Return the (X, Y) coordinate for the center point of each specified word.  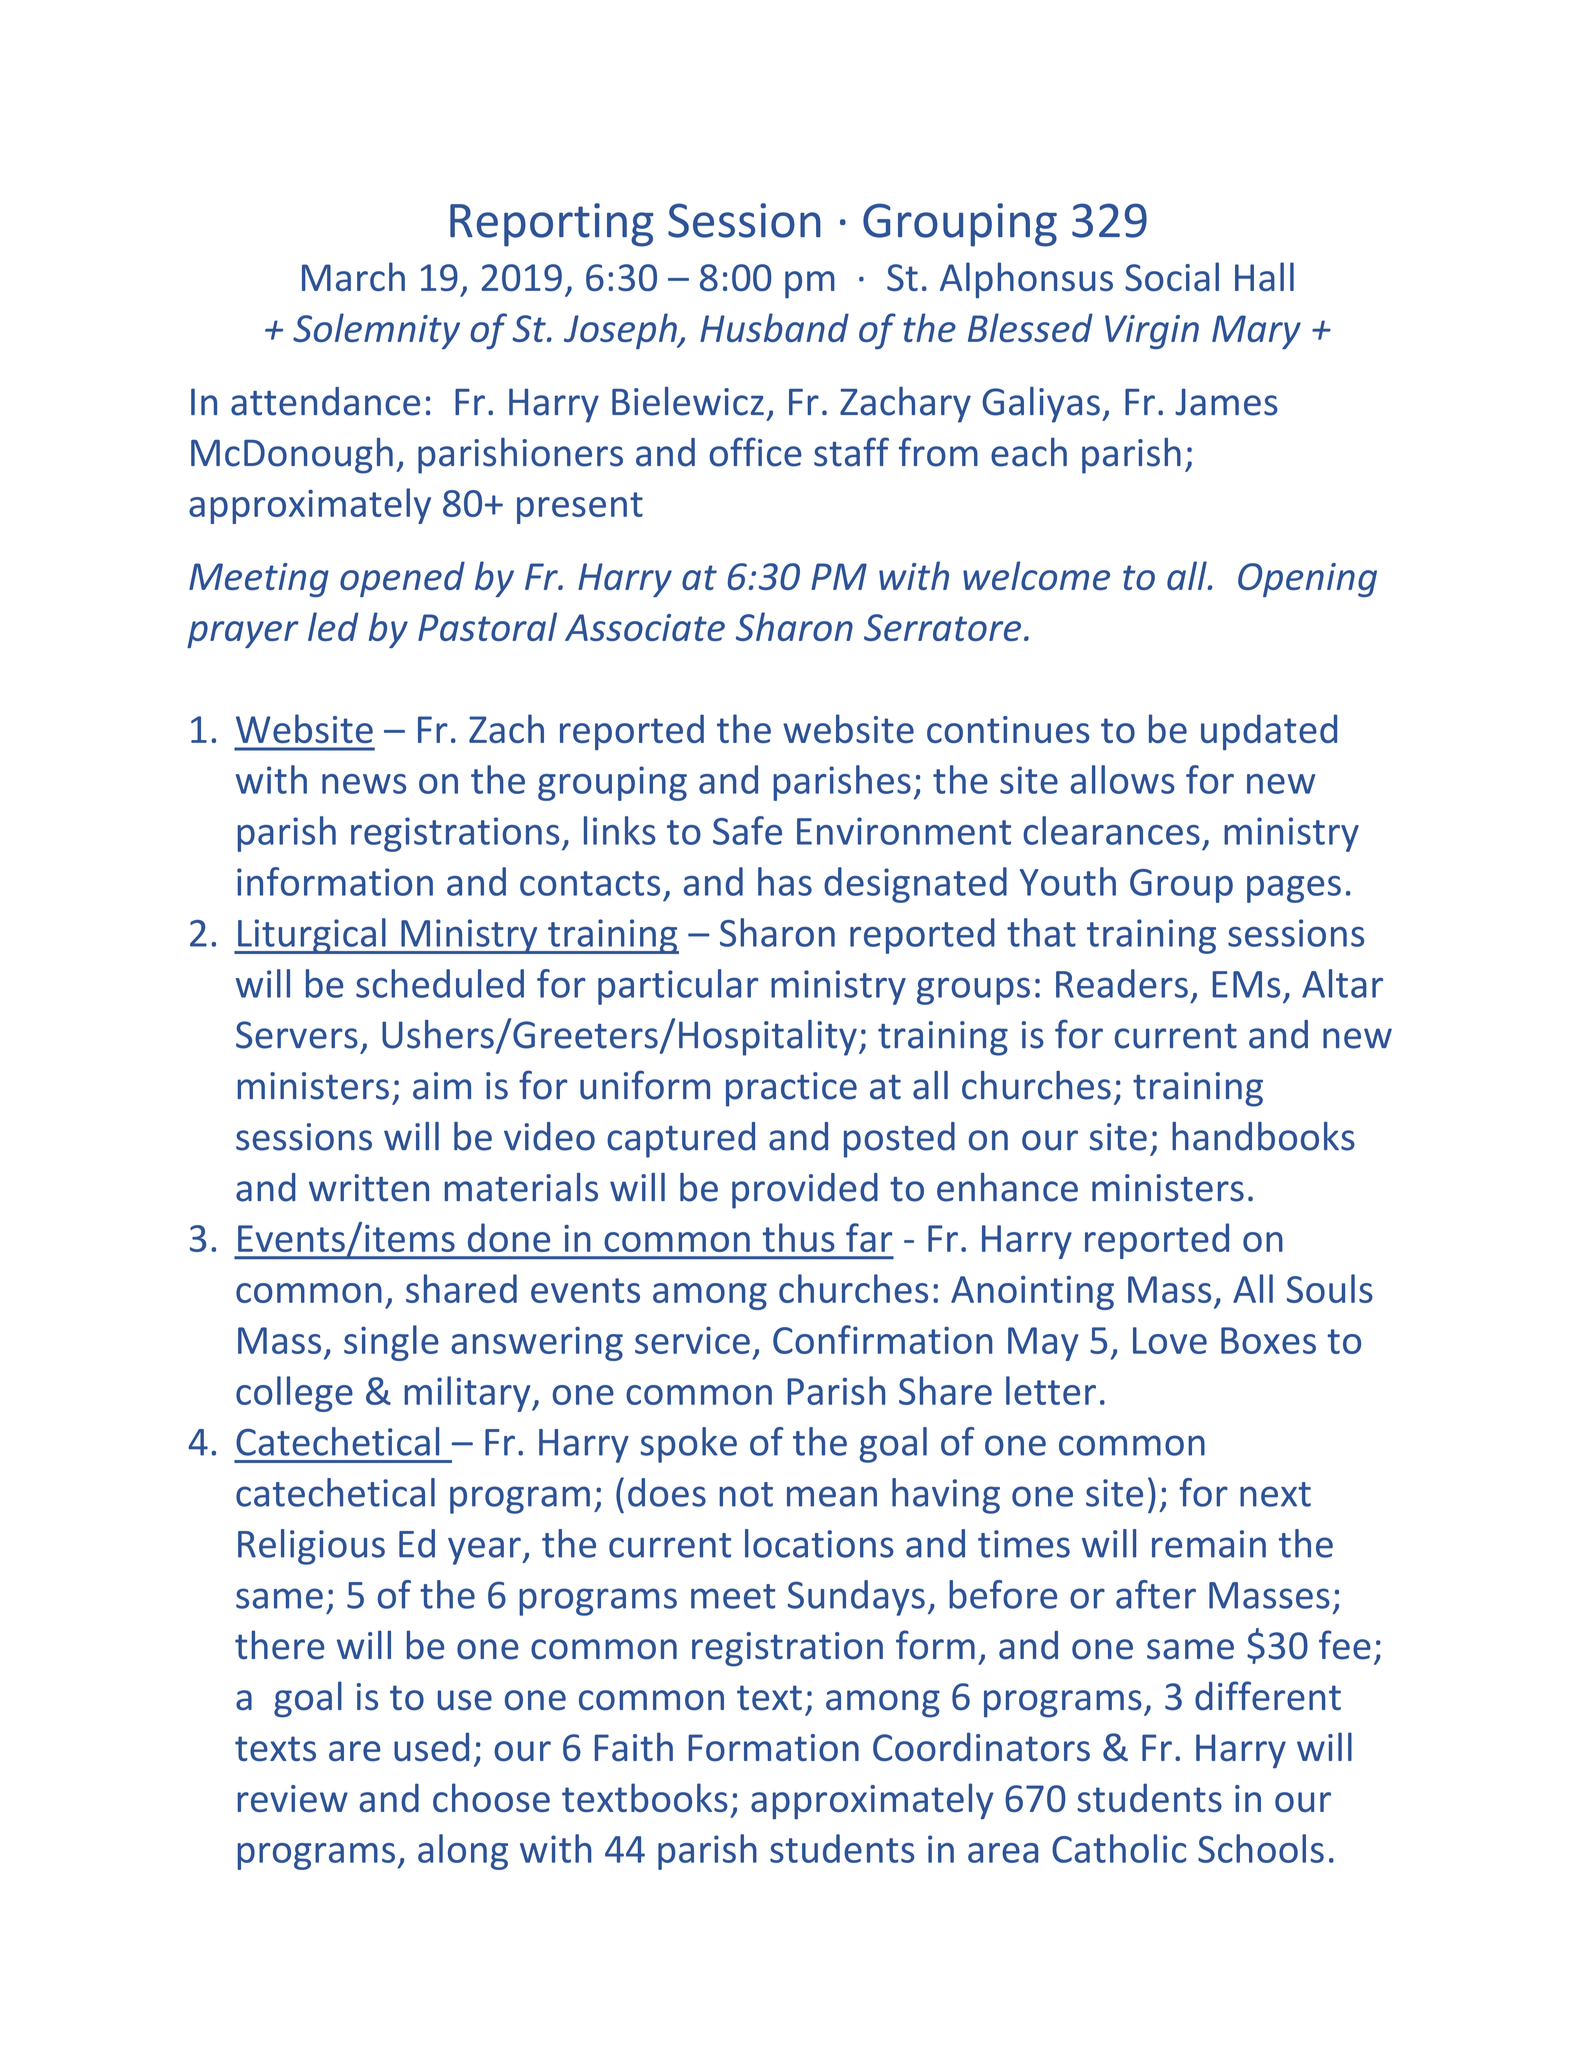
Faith (634, 1747)
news (364, 784)
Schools (1261, 1848)
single (391, 1343)
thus (799, 1237)
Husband (774, 327)
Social (1172, 276)
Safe (747, 830)
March (353, 276)
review (293, 1798)
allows (1123, 779)
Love (1170, 1340)
